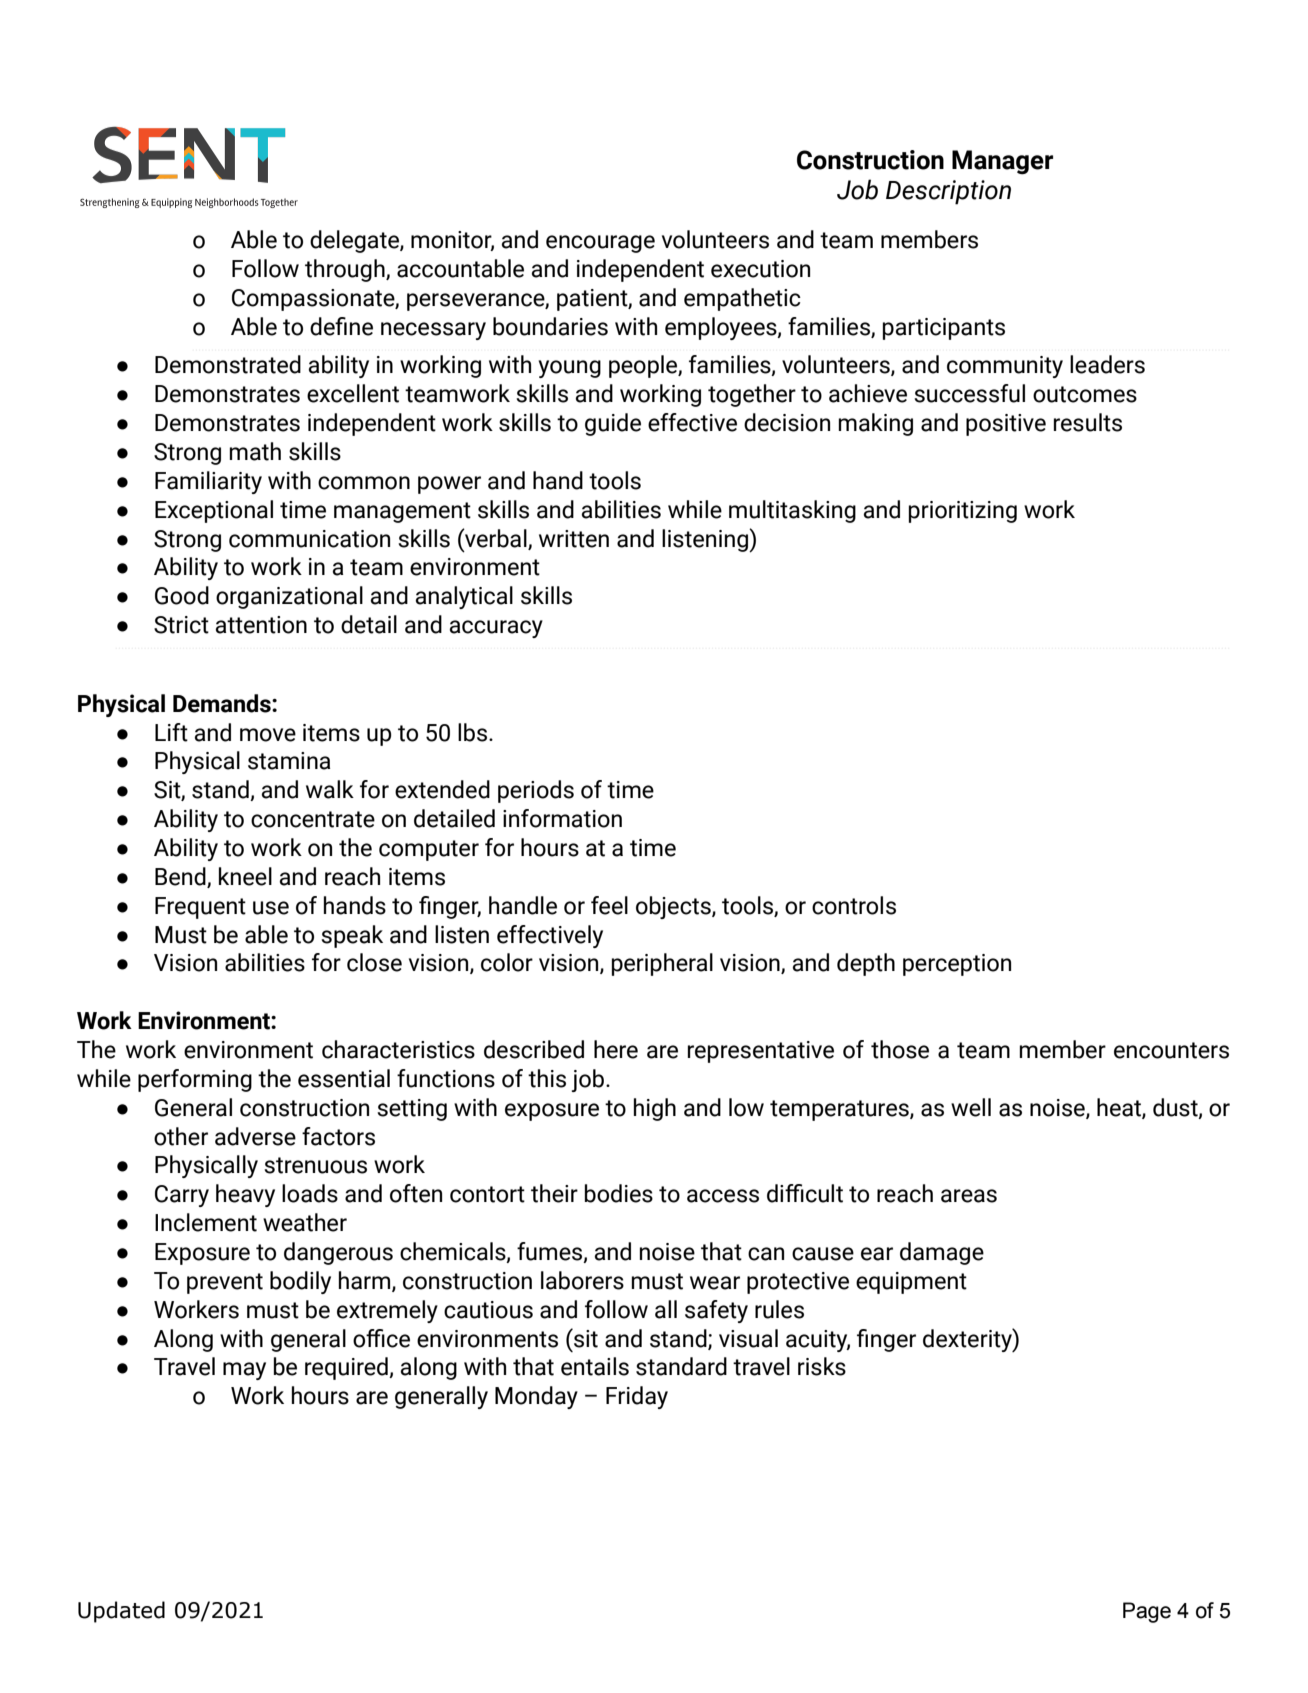 This screenshot has height=1693, width=1308. What do you see at coordinates (208, 482) in the screenshot?
I see `Familiarity` at bounding box center [208, 482].
